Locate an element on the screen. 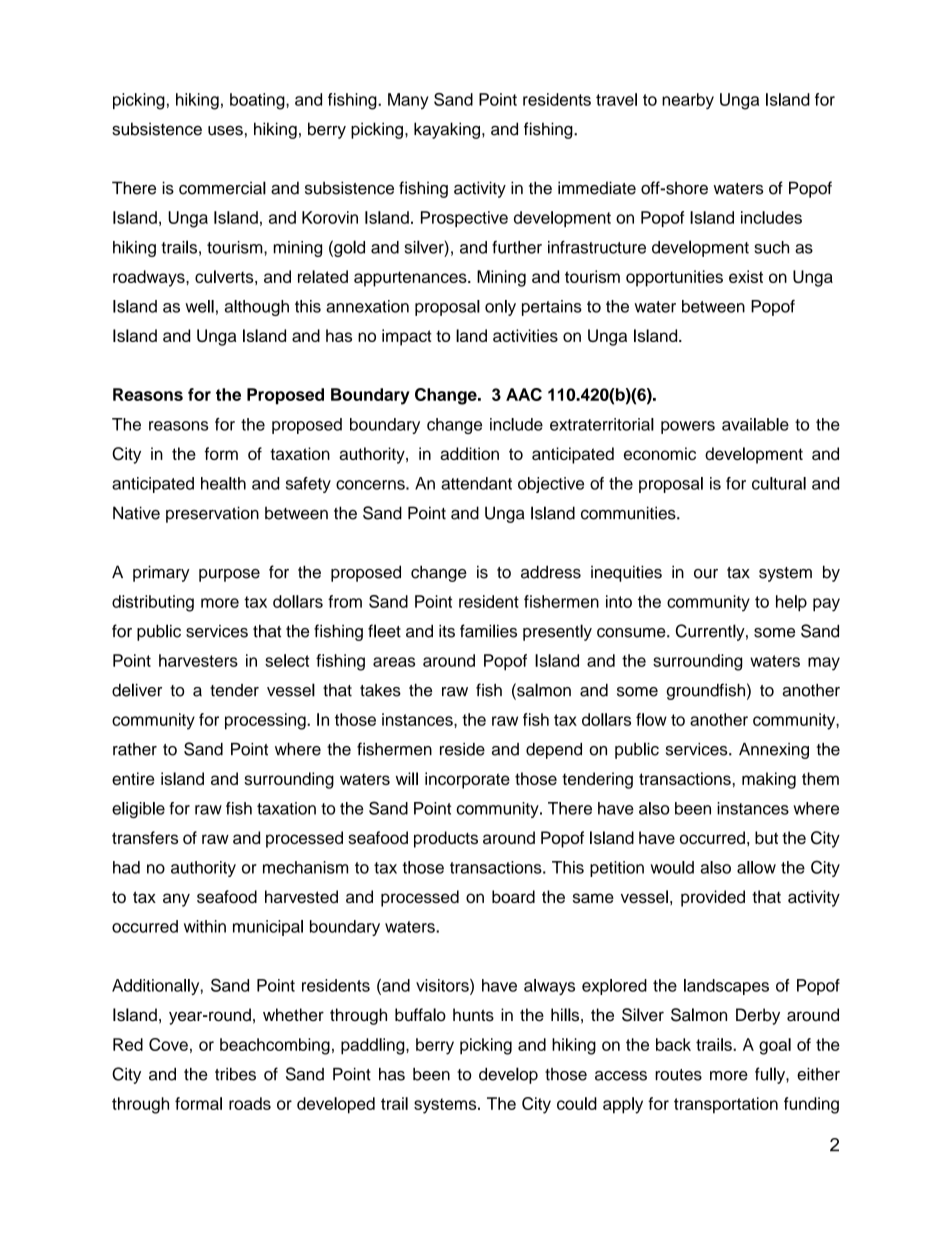 The width and height of the screenshot is (952, 1233). hunts is located at coordinates (473, 1015).
